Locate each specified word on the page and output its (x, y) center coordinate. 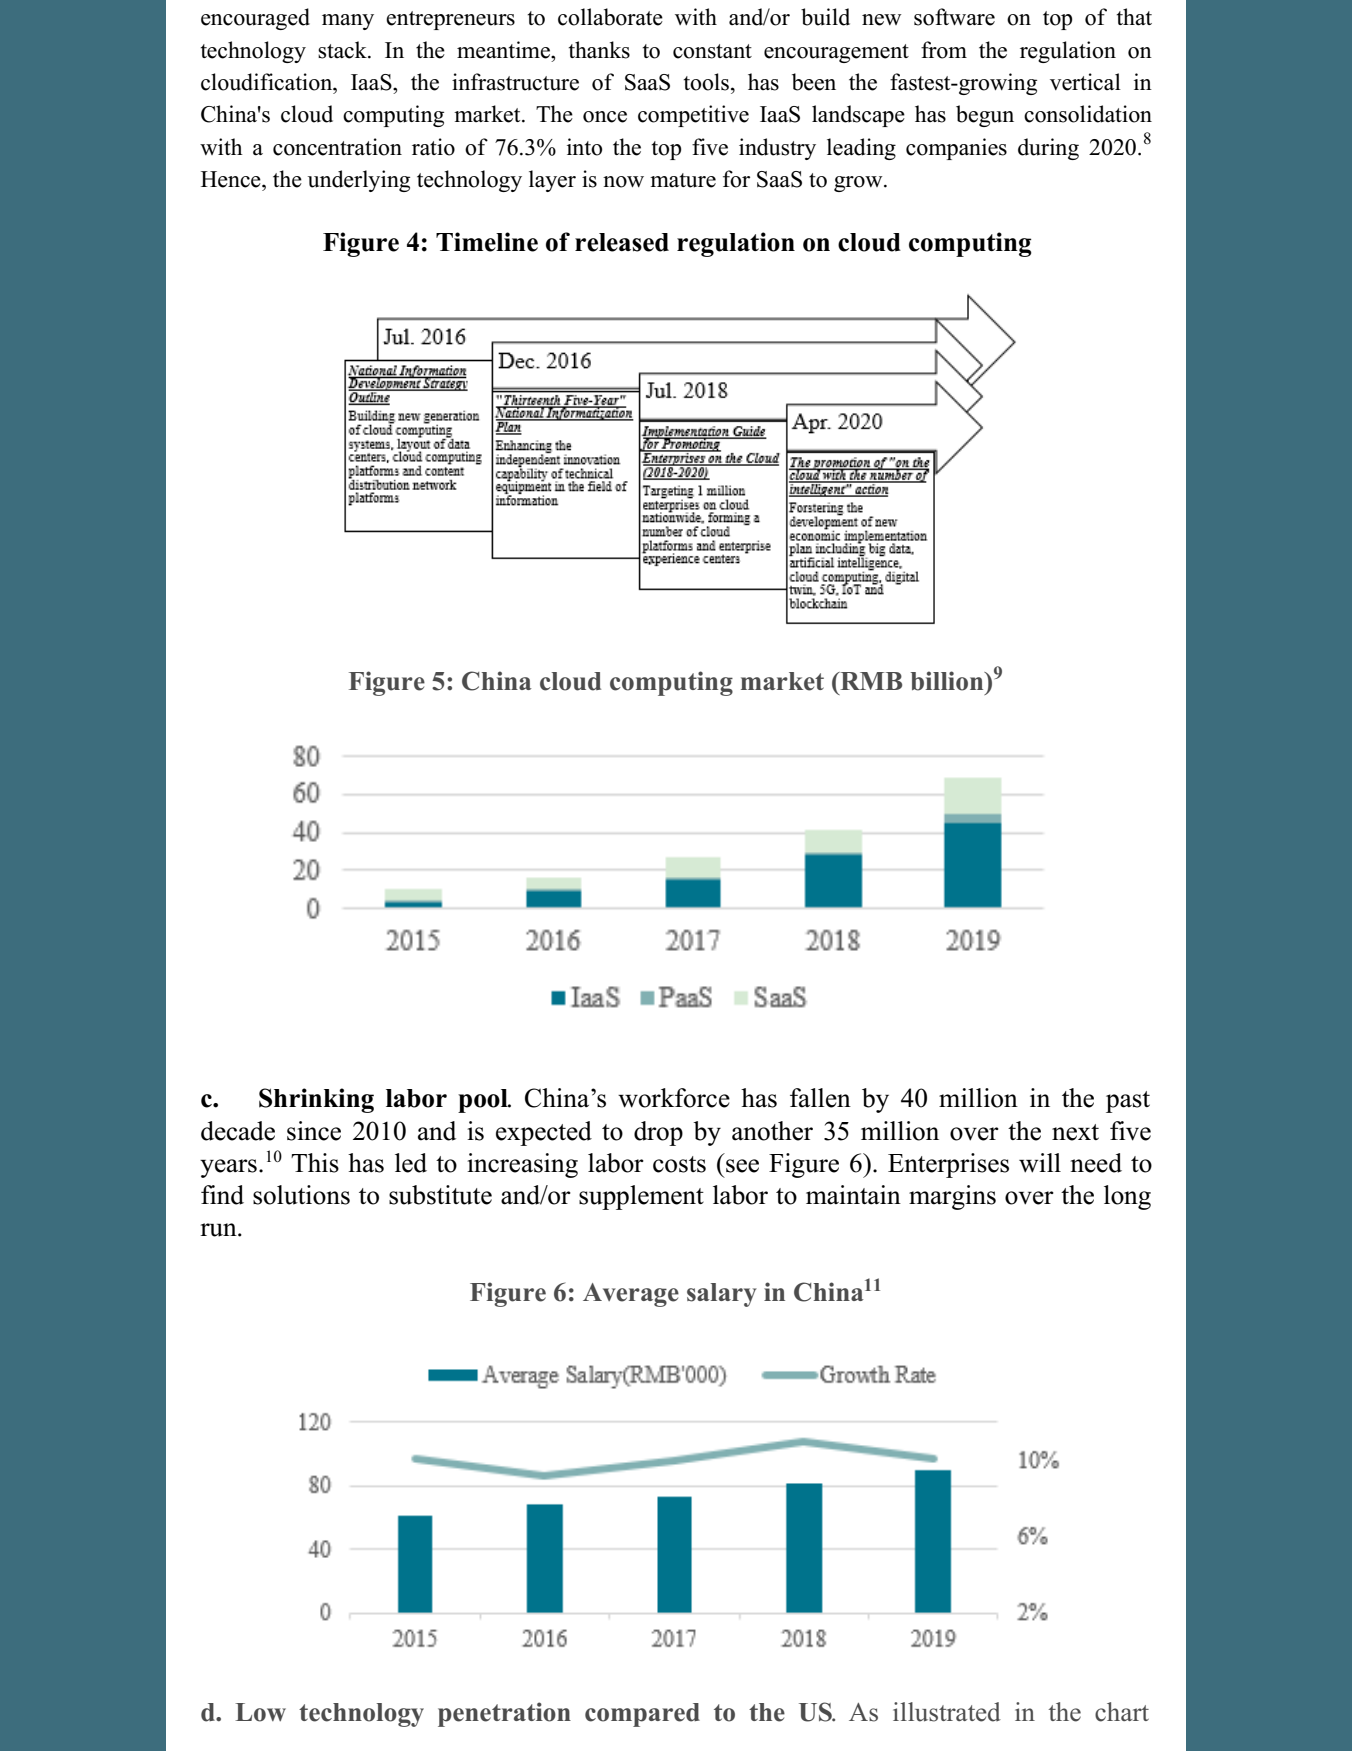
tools (706, 82)
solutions (301, 1195)
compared (642, 1715)
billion (948, 681)
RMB (870, 681)
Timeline (487, 242)
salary (722, 1295)
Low (260, 1712)
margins (952, 1197)
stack (343, 50)
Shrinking (316, 1100)
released (622, 242)
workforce (674, 1098)
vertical (1085, 82)
